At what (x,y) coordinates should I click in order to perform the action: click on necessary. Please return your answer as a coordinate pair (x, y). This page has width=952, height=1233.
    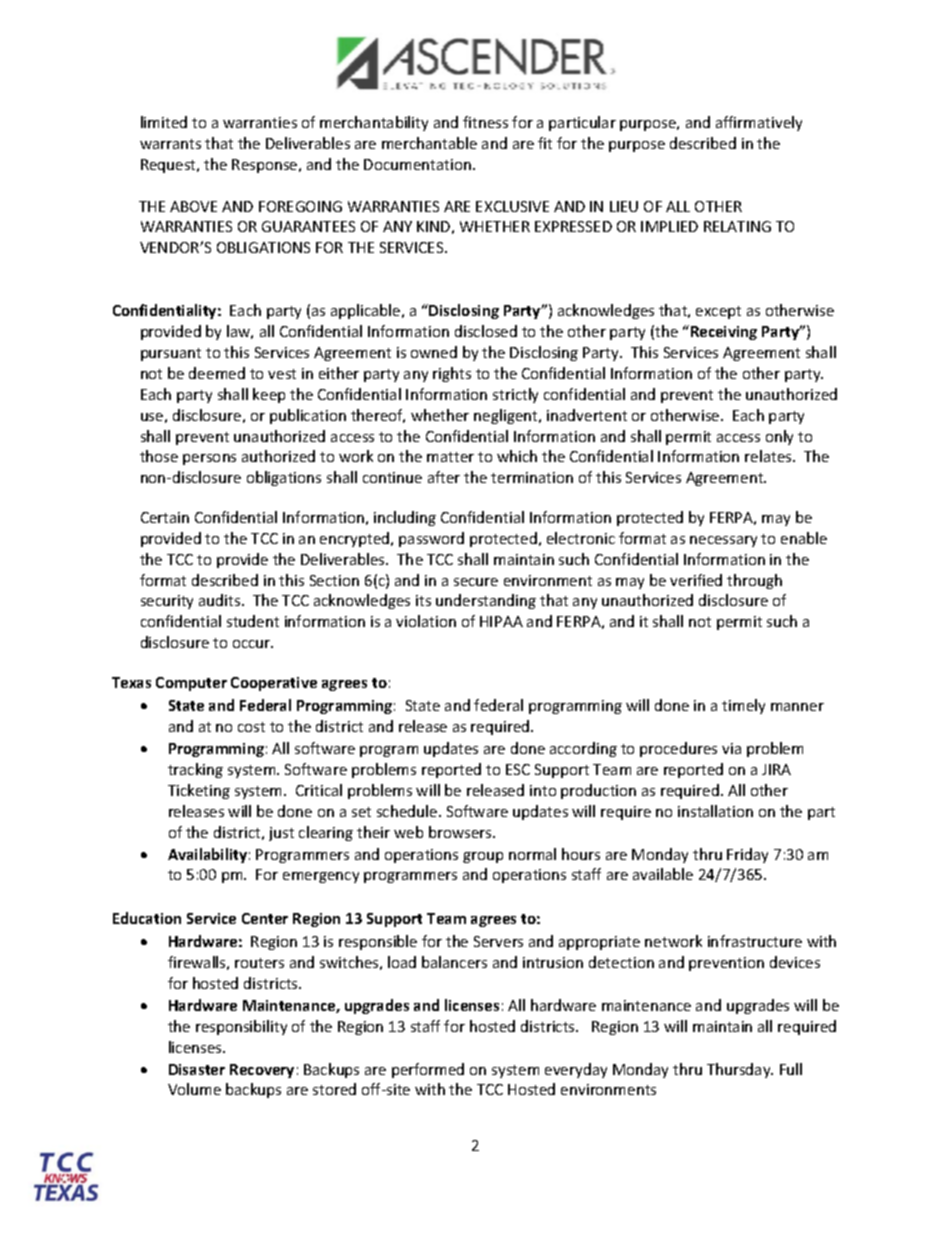
    Looking at the image, I should click on (723, 541).
